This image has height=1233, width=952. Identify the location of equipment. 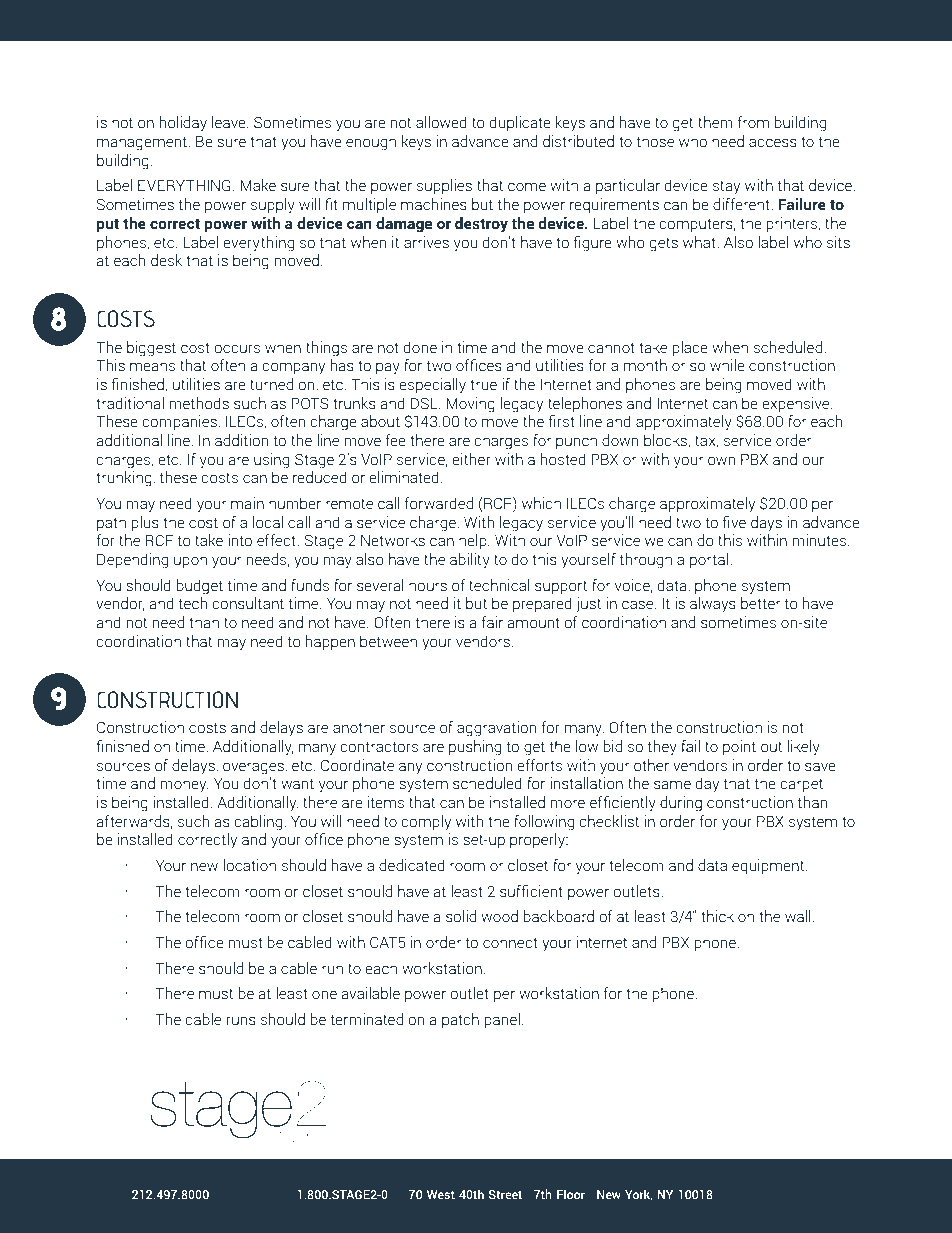
(769, 866).
